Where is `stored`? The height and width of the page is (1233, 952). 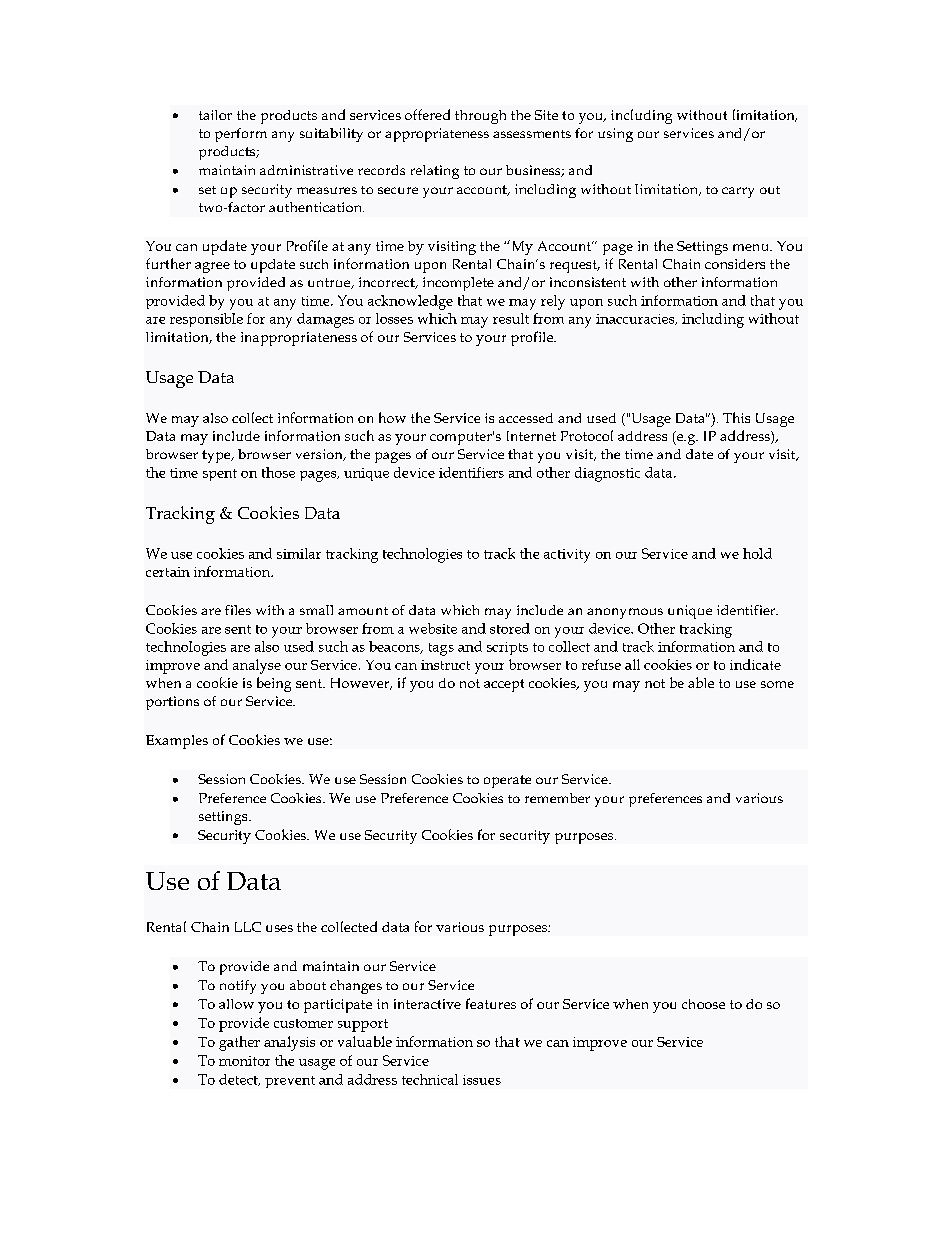 stored is located at coordinates (510, 628).
